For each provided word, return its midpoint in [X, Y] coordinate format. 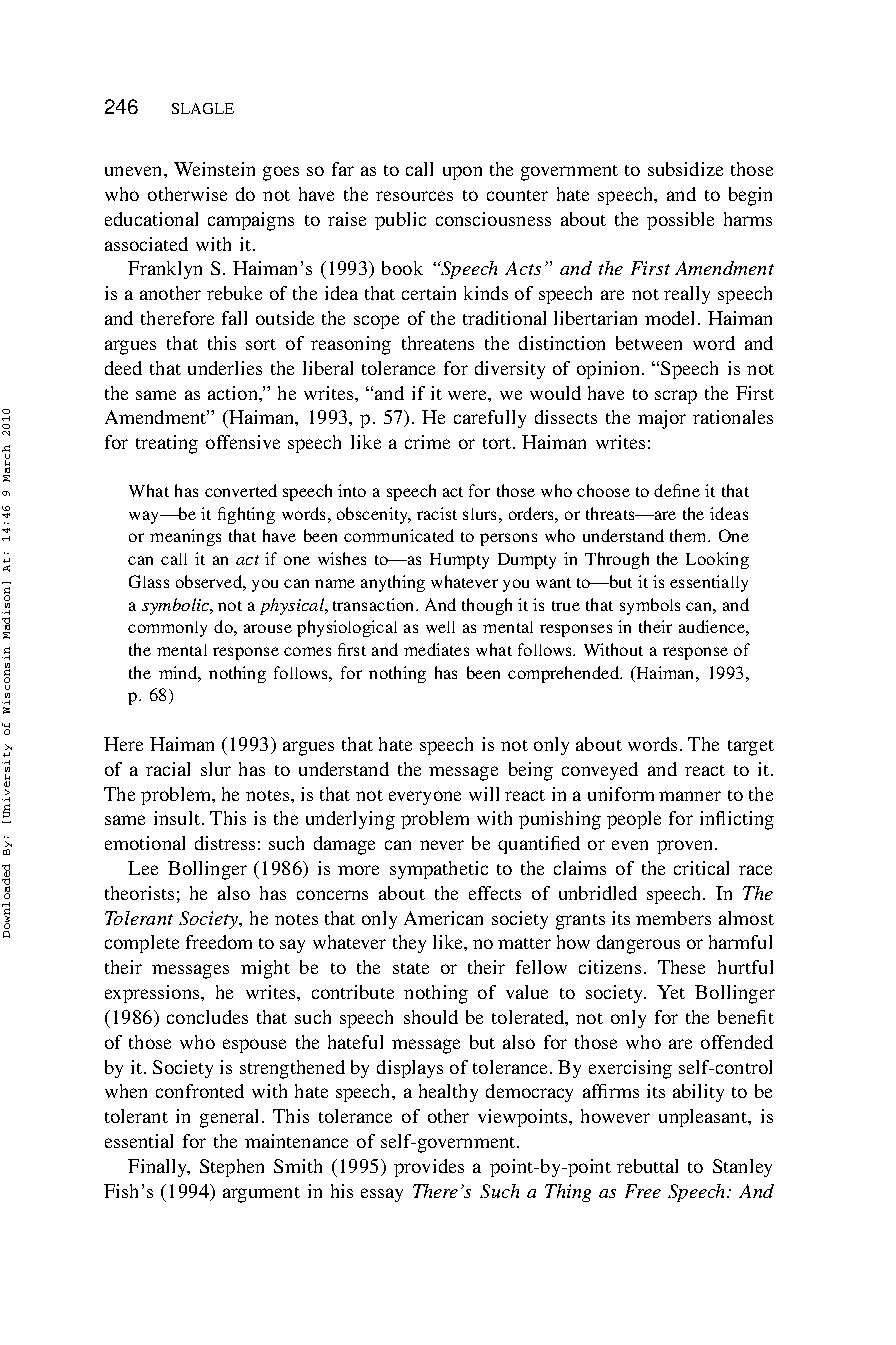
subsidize [685, 169]
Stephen [232, 1168]
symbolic [176, 606]
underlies [225, 368]
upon [462, 173]
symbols [650, 606]
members [673, 918]
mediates [436, 649]
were [468, 395]
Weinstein [214, 169]
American [443, 918]
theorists [139, 893]
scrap [676, 397]
